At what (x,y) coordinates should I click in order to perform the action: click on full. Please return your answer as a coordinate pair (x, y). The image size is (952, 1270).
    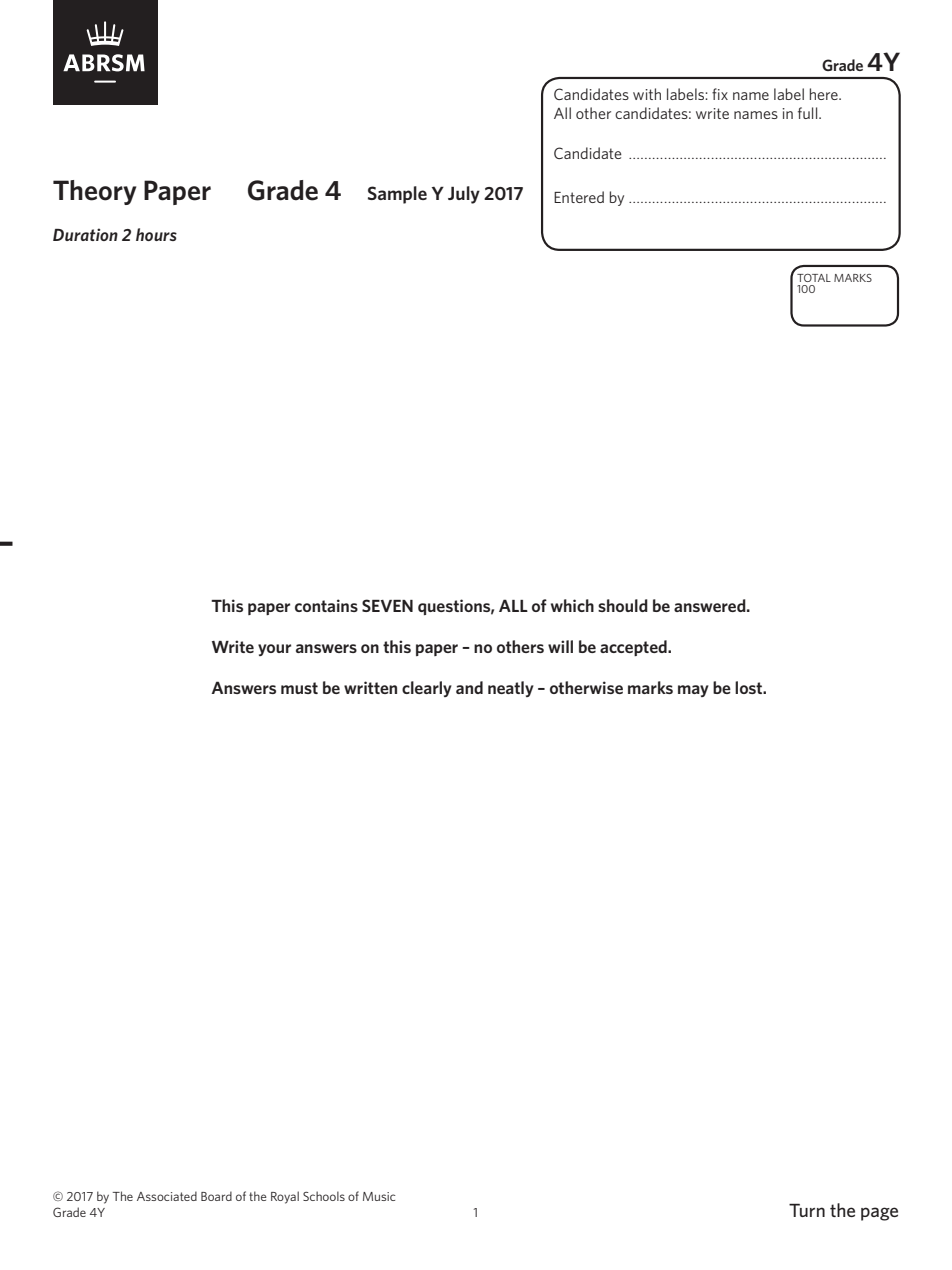
    Looking at the image, I should click on (809, 113).
